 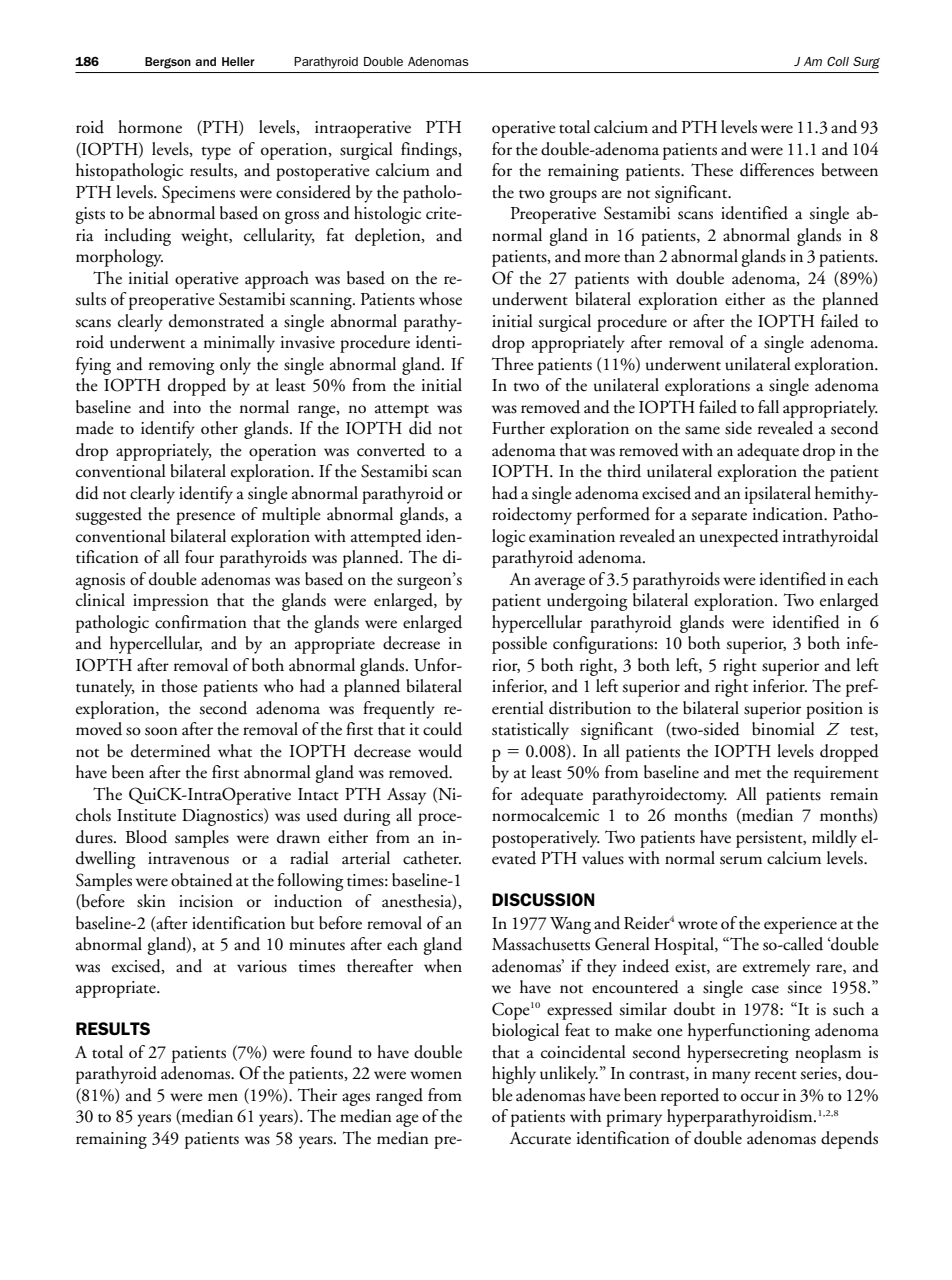 I want to click on women, so click(x=436, y=1075).
